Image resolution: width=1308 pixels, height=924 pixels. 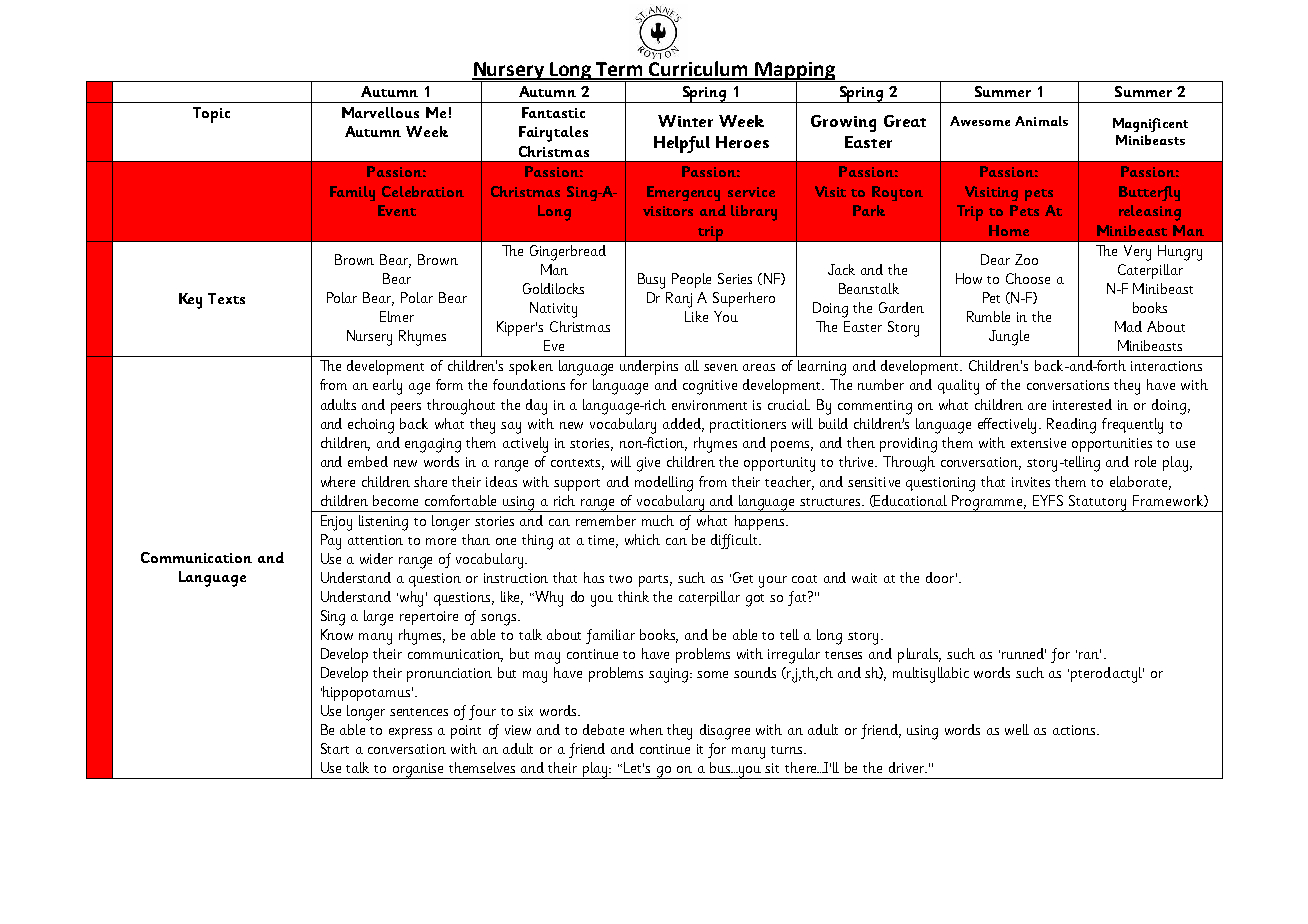 I want to click on Start, so click(x=335, y=748).
